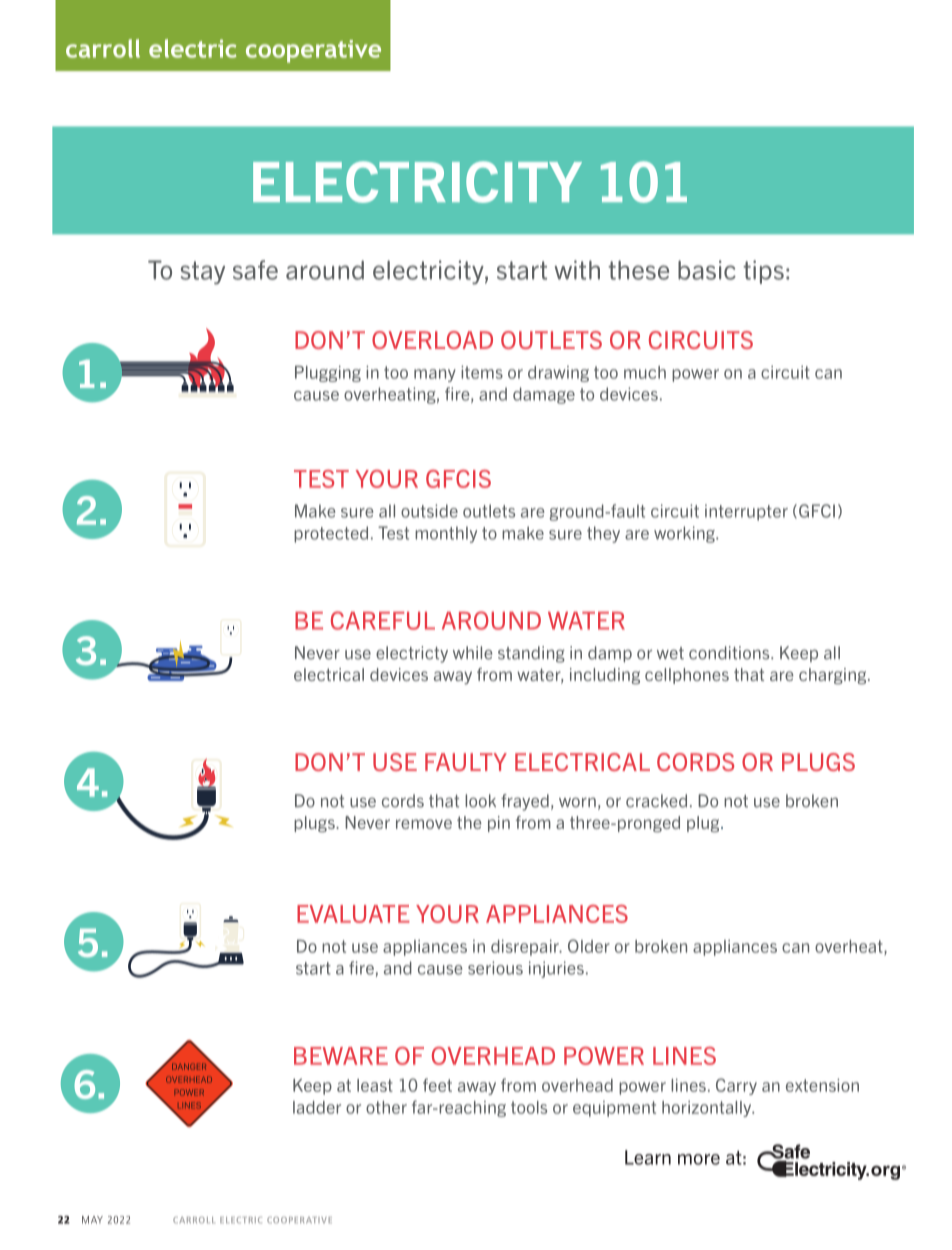 Image resolution: width=952 pixels, height=1250 pixels. What do you see at coordinates (203, 273) in the image?
I see `stay` at bounding box center [203, 273].
